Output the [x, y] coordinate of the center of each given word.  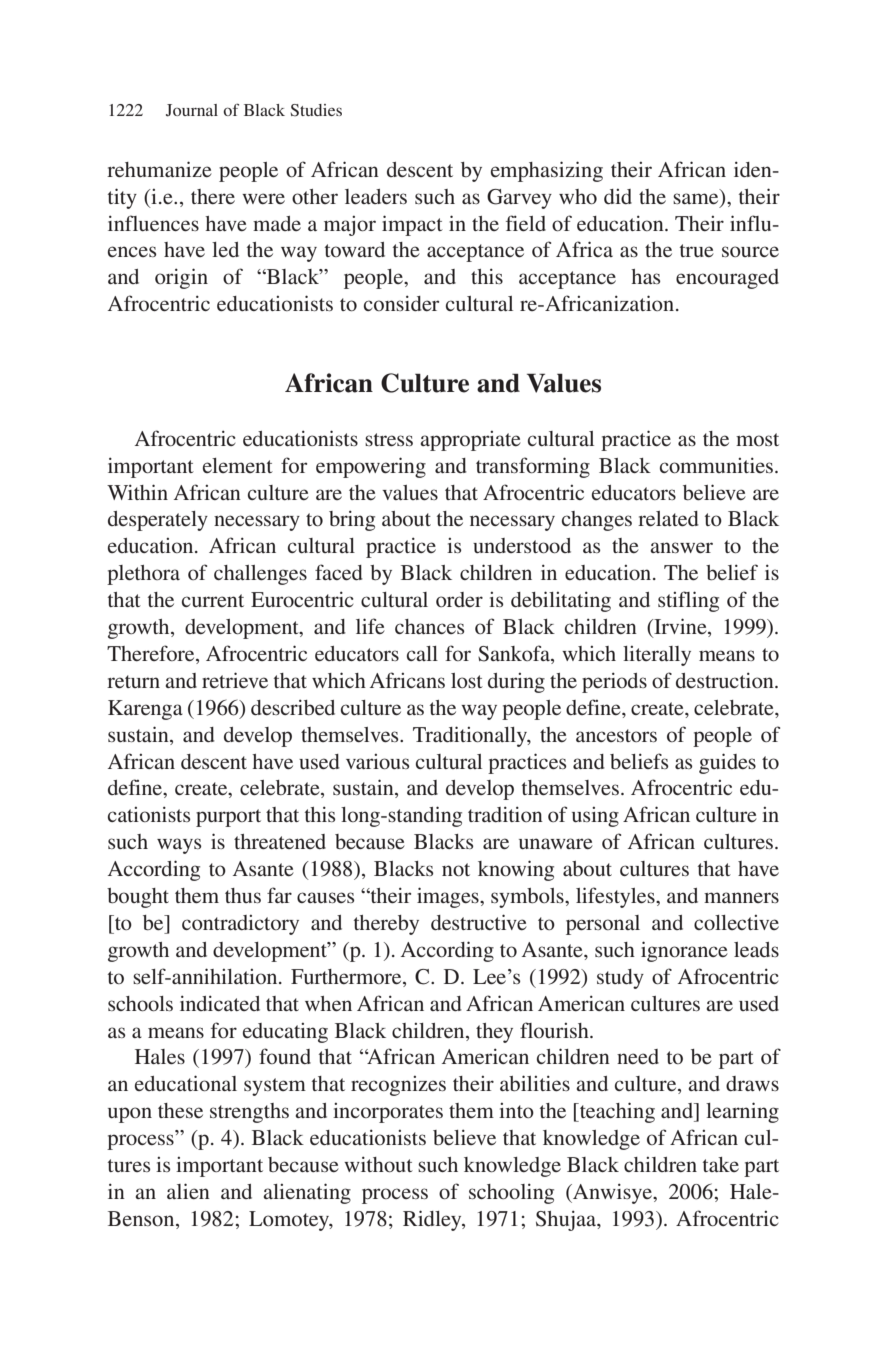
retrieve [235, 680]
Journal [192, 110]
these [180, 1110]
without [378, 1164]
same [695, 198]
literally [657, 656]
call [422, 653]
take [721, 1164]
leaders [376, 196]
